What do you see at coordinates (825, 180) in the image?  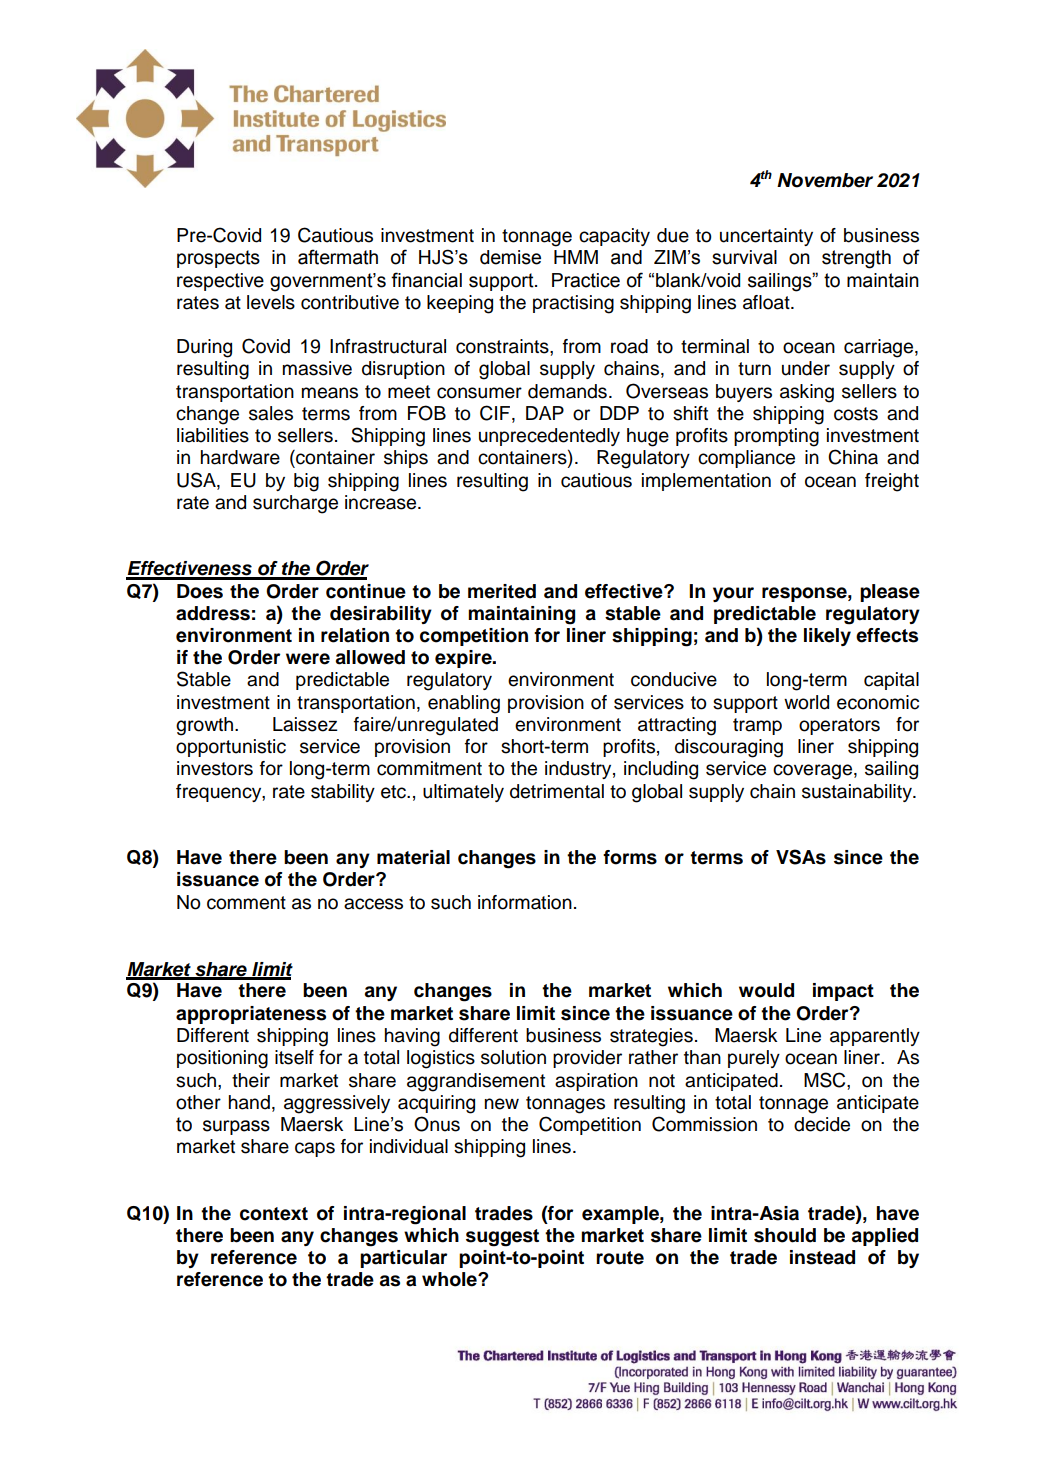 I see `November` at bounding box center [825, 180].
